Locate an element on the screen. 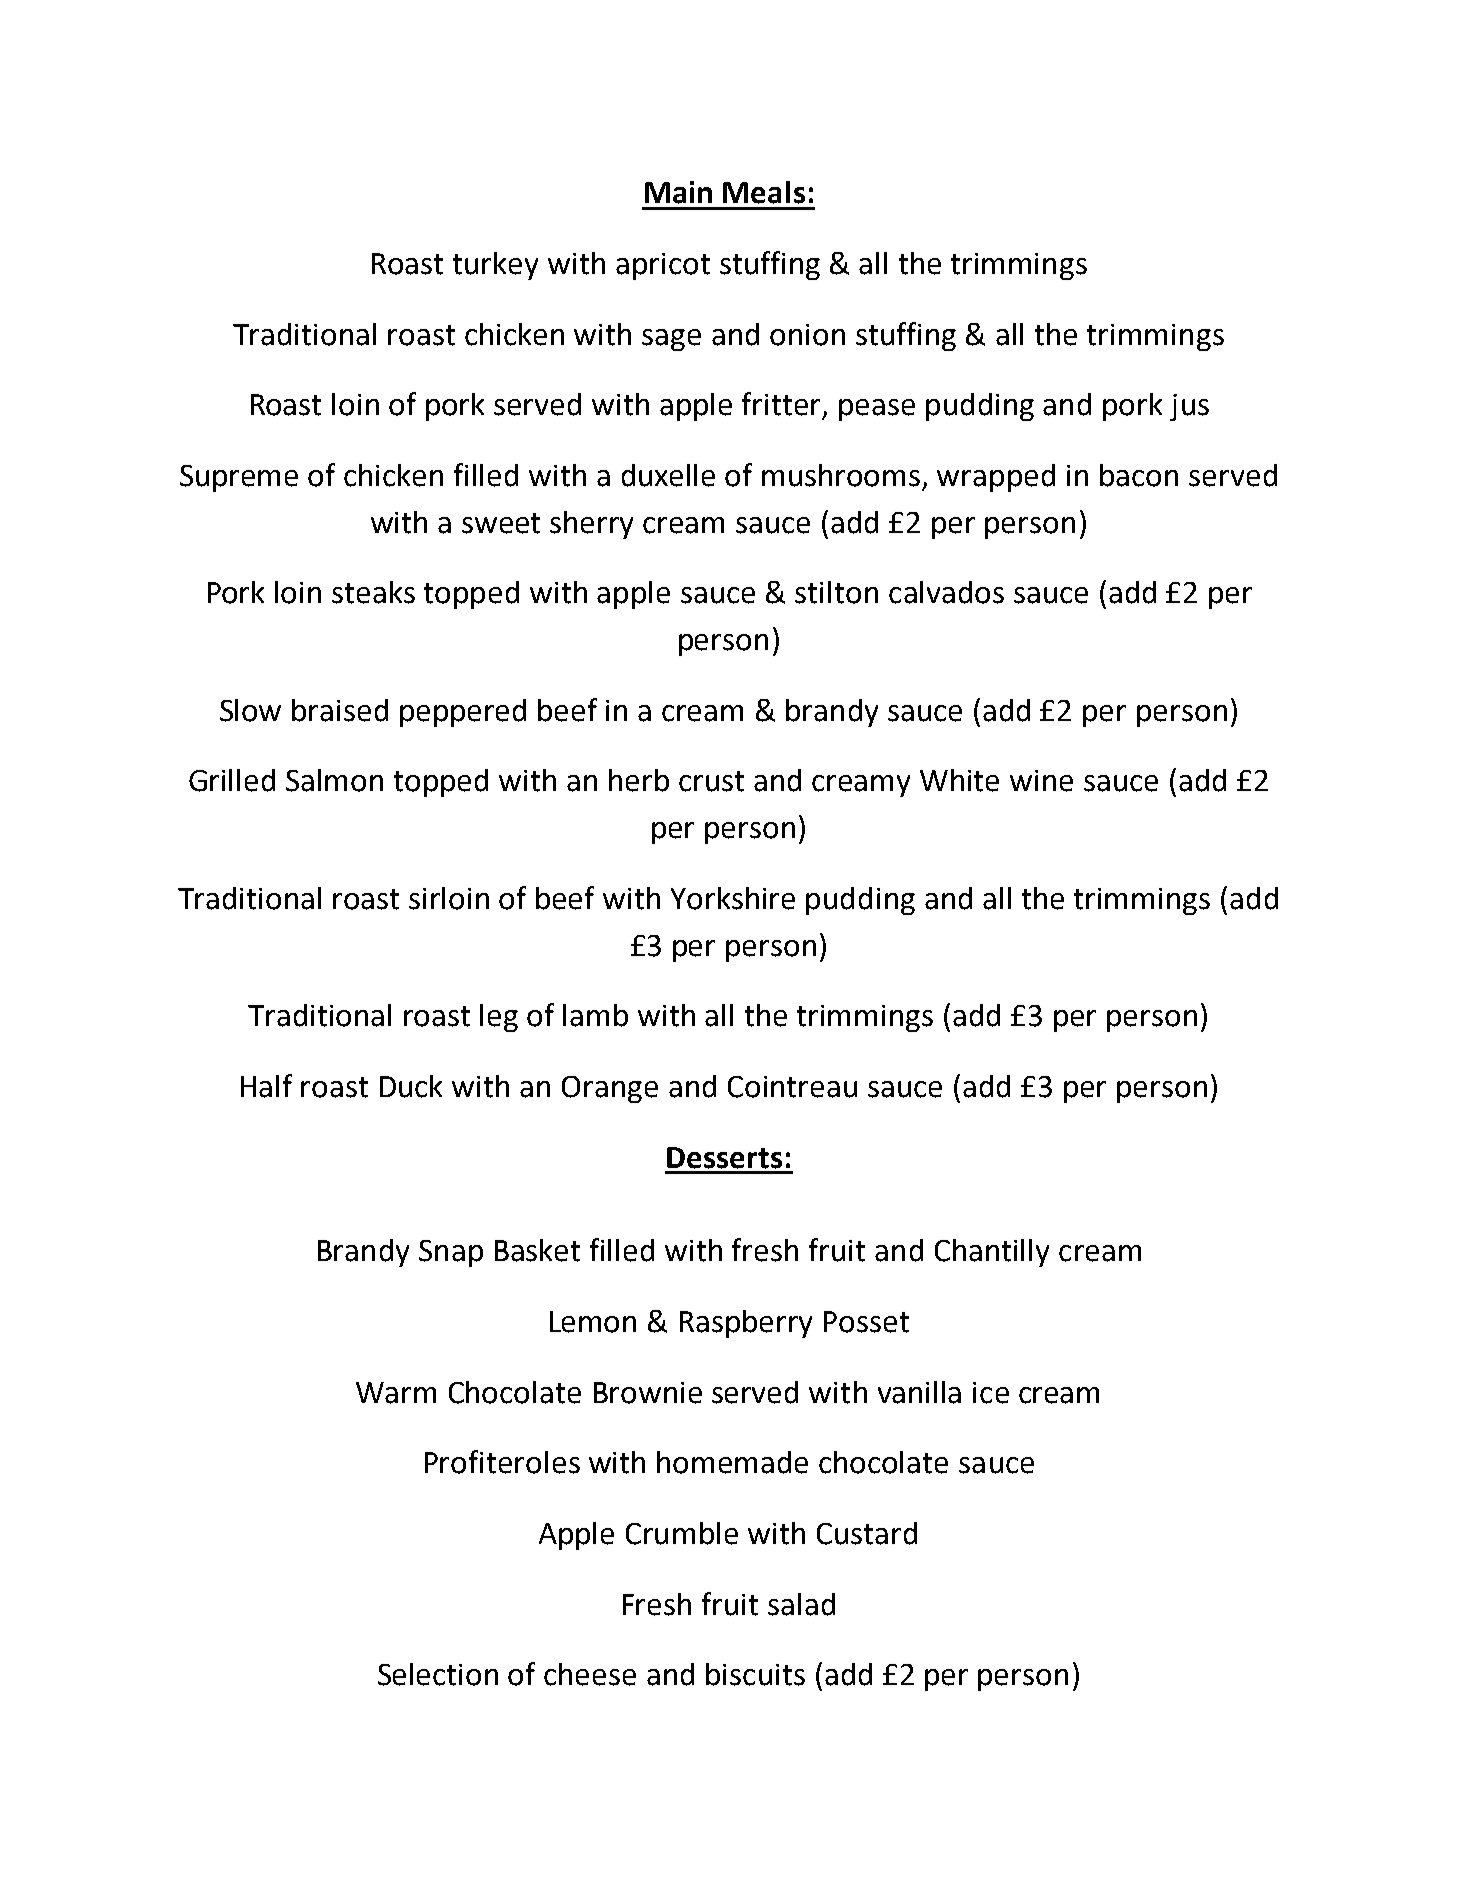 This screenshot has height=1887, width=1458. Raspberry is located at coordinates (746, 1324).
